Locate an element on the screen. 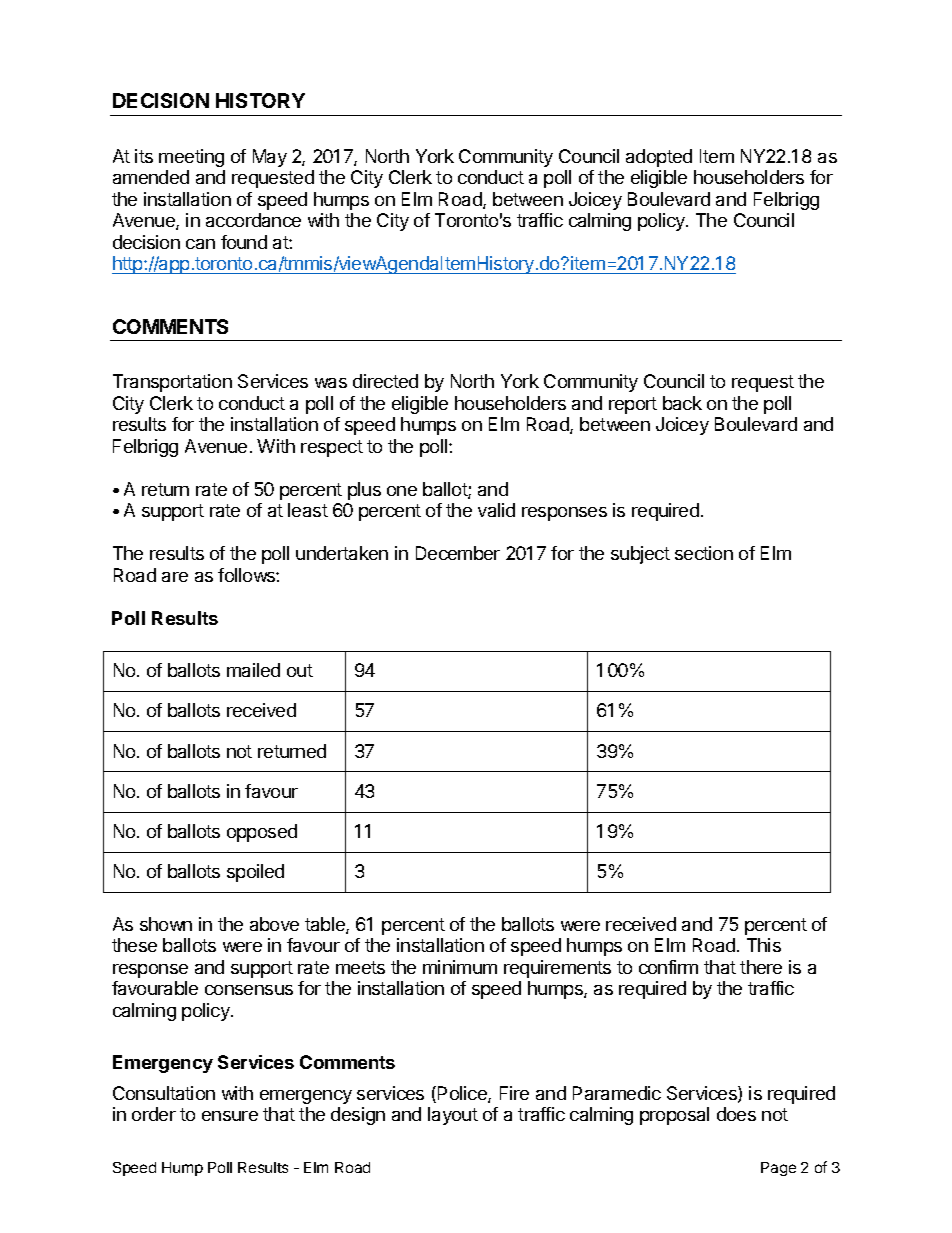 The height and width of the screenshot is (1233, 952). back is located at coordinates (682, 403).
